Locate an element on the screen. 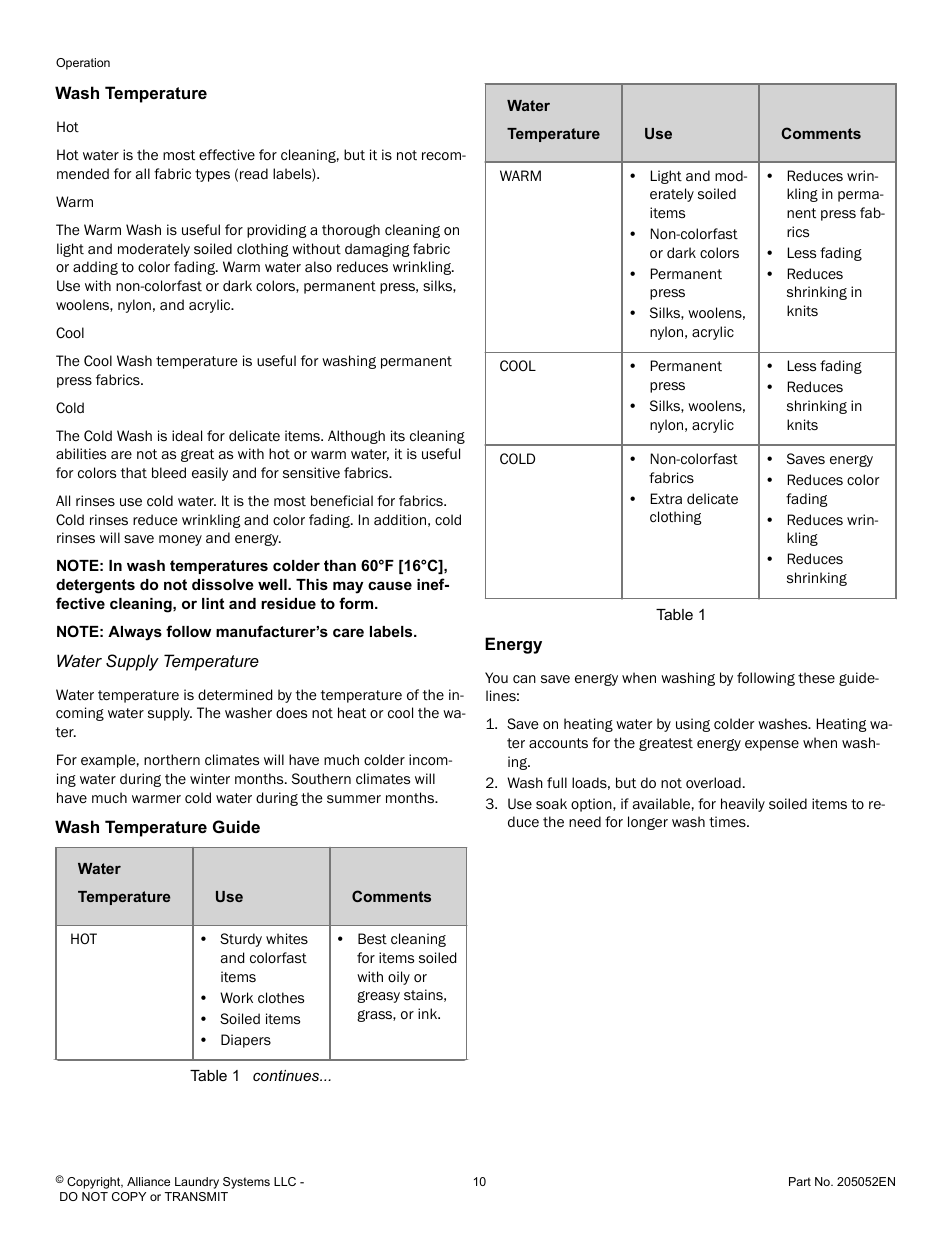 The width and height of the screenshot is (952, 1233). Operation is located at coordinates (83, 64).
